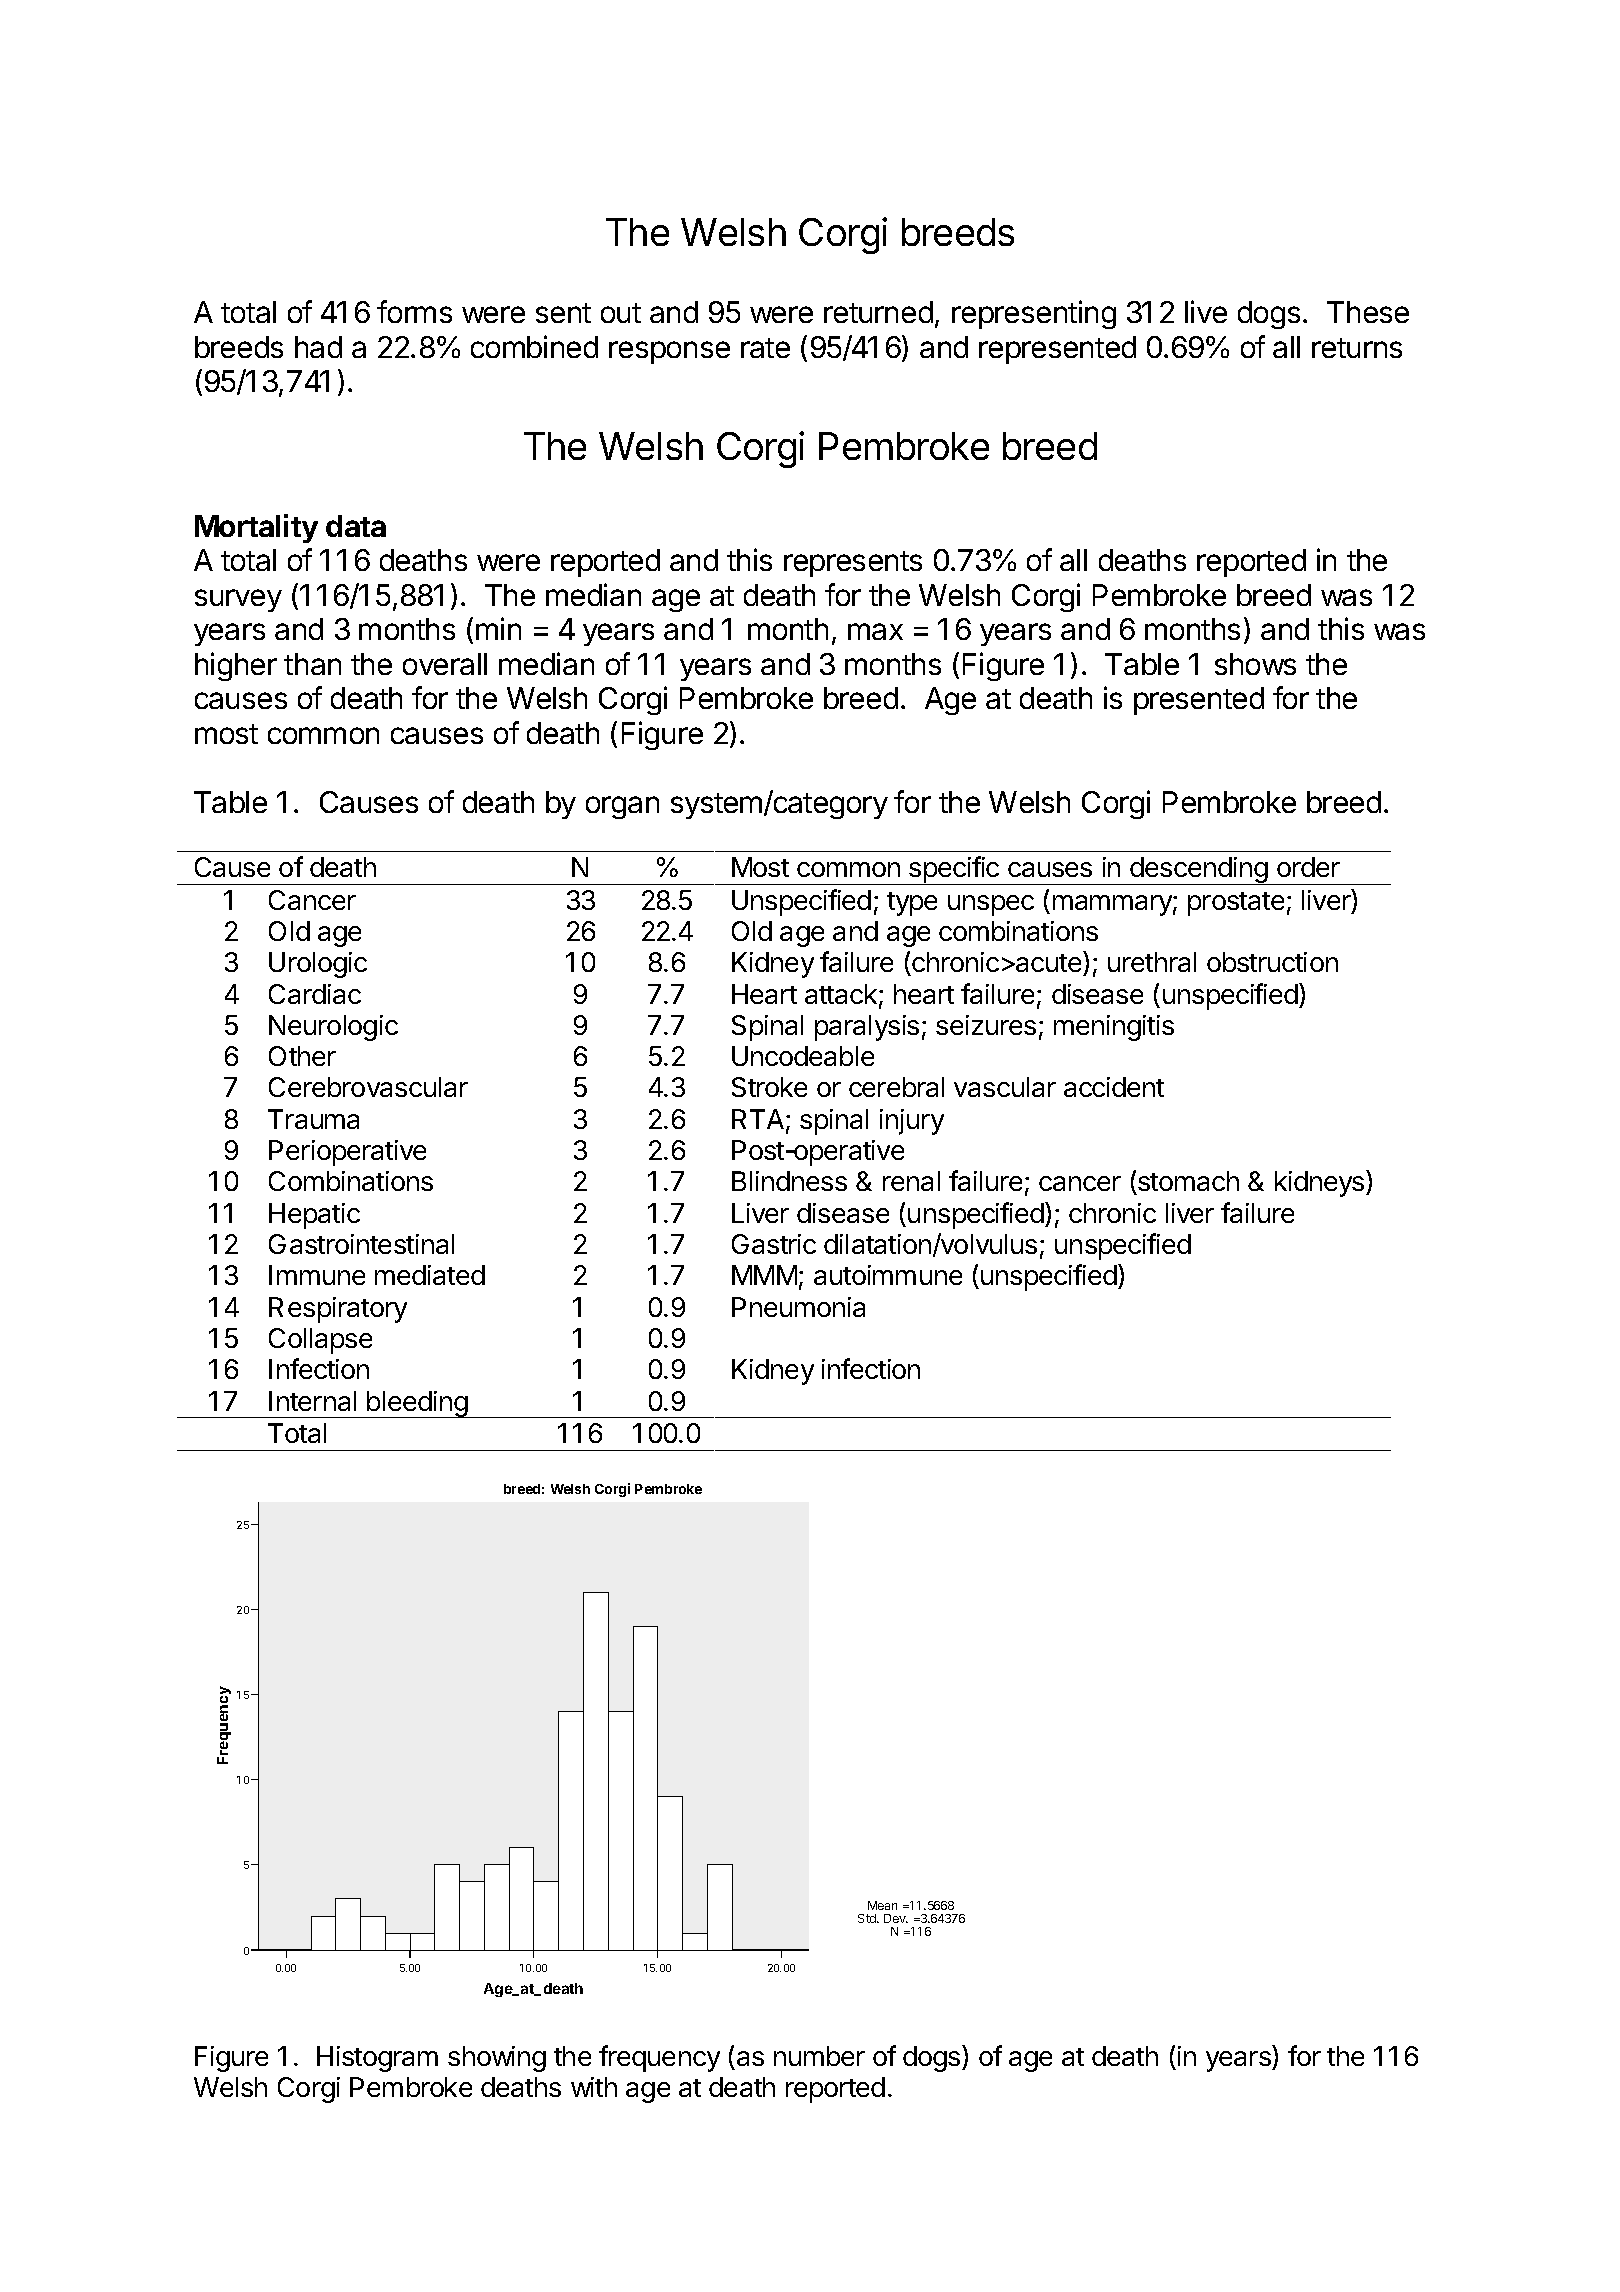  I want to click on attack, so click(841, 994).
